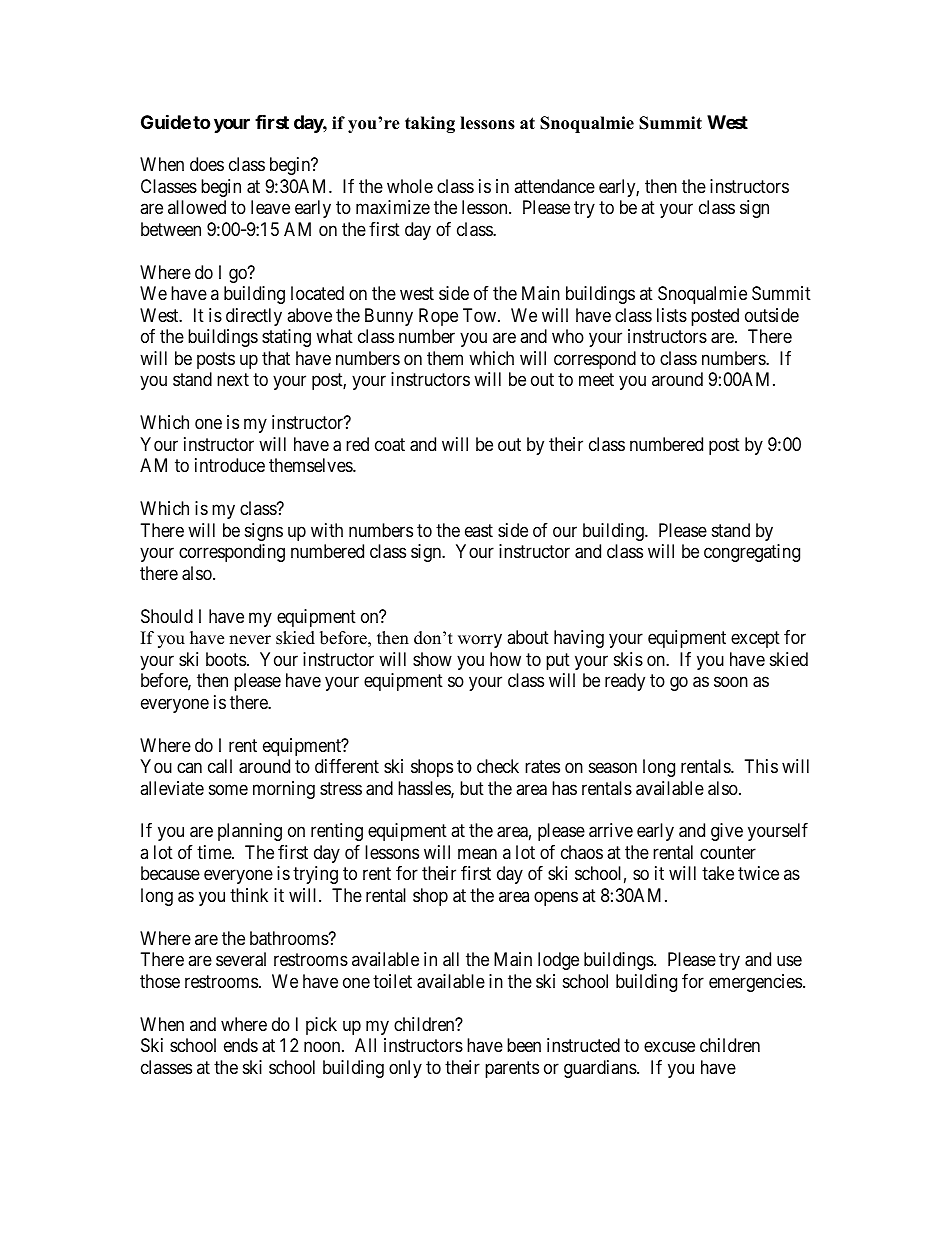 Image resolution: width=952 pixels, height=1233 pixels. I want to click on taking, so click(430, 124).
